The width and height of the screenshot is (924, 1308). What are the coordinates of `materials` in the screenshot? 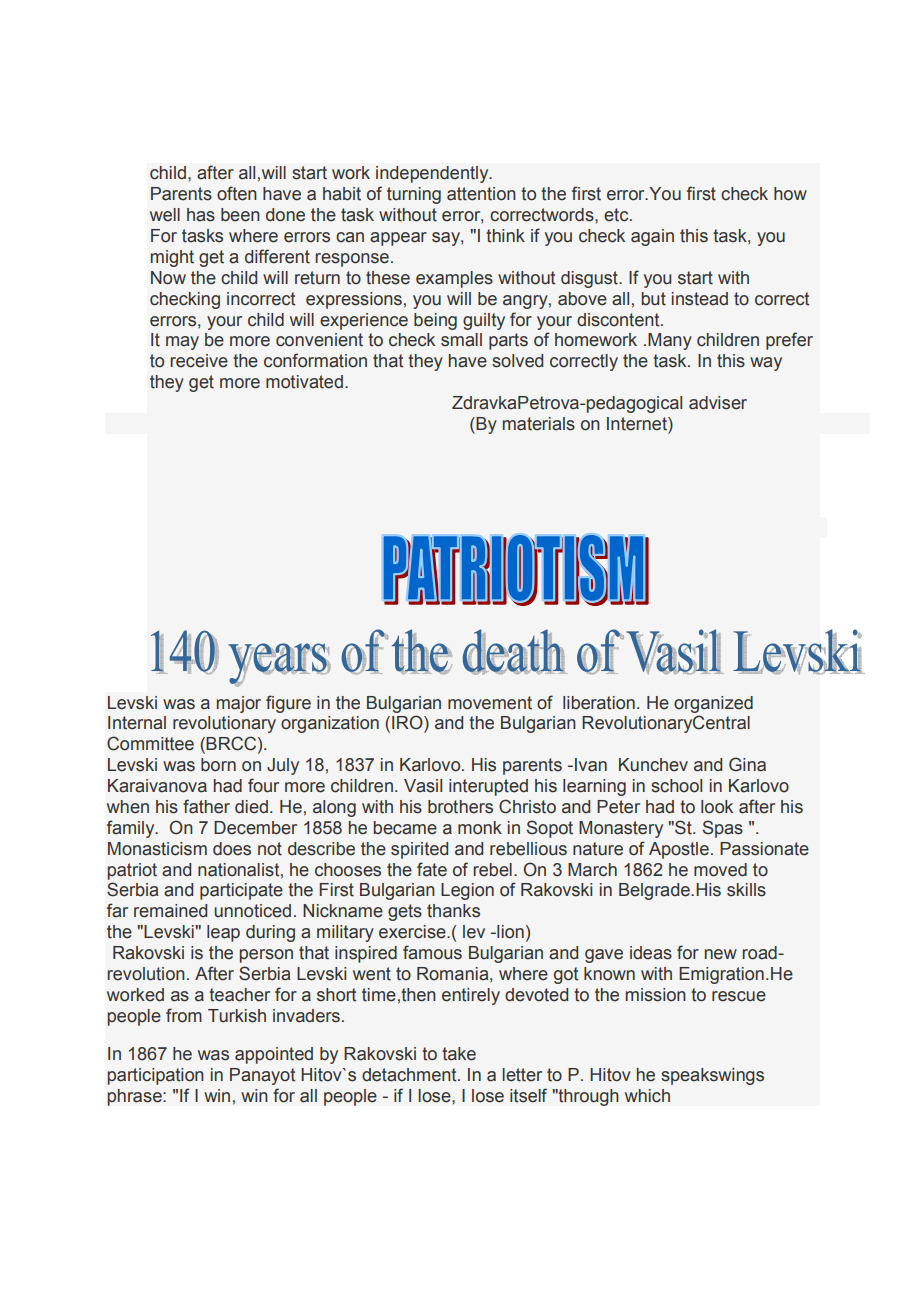 It's located at (539, 424).
